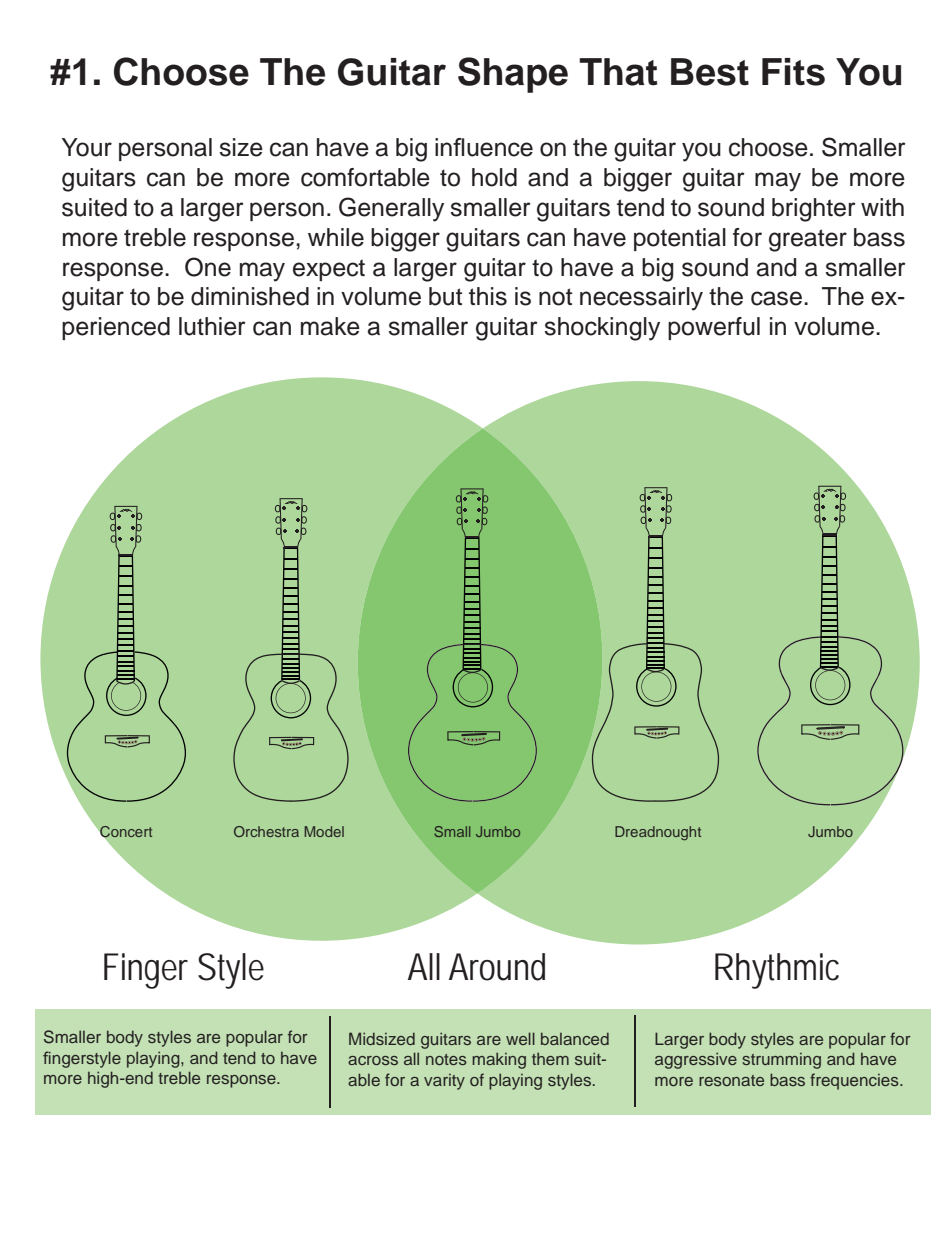 This screenshot has height=1233, width=952. Describe the element at coordinates (87, 147) in the screenshot. I see `Your` at that location.
